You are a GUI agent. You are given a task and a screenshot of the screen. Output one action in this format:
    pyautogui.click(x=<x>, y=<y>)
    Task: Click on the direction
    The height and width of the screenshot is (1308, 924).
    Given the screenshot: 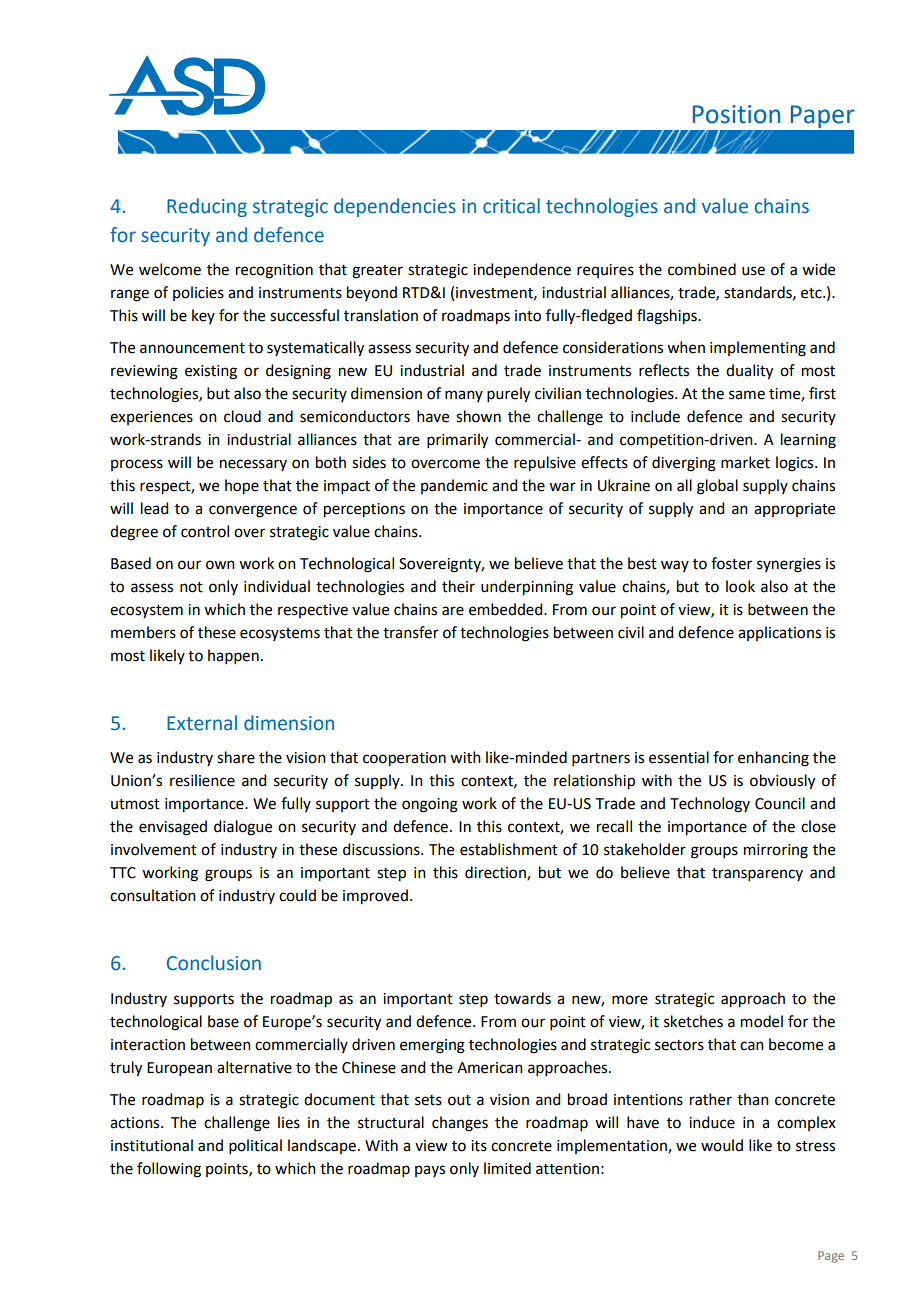 What is the action you would take?
    pyautogui.click(x=496, y=873)
